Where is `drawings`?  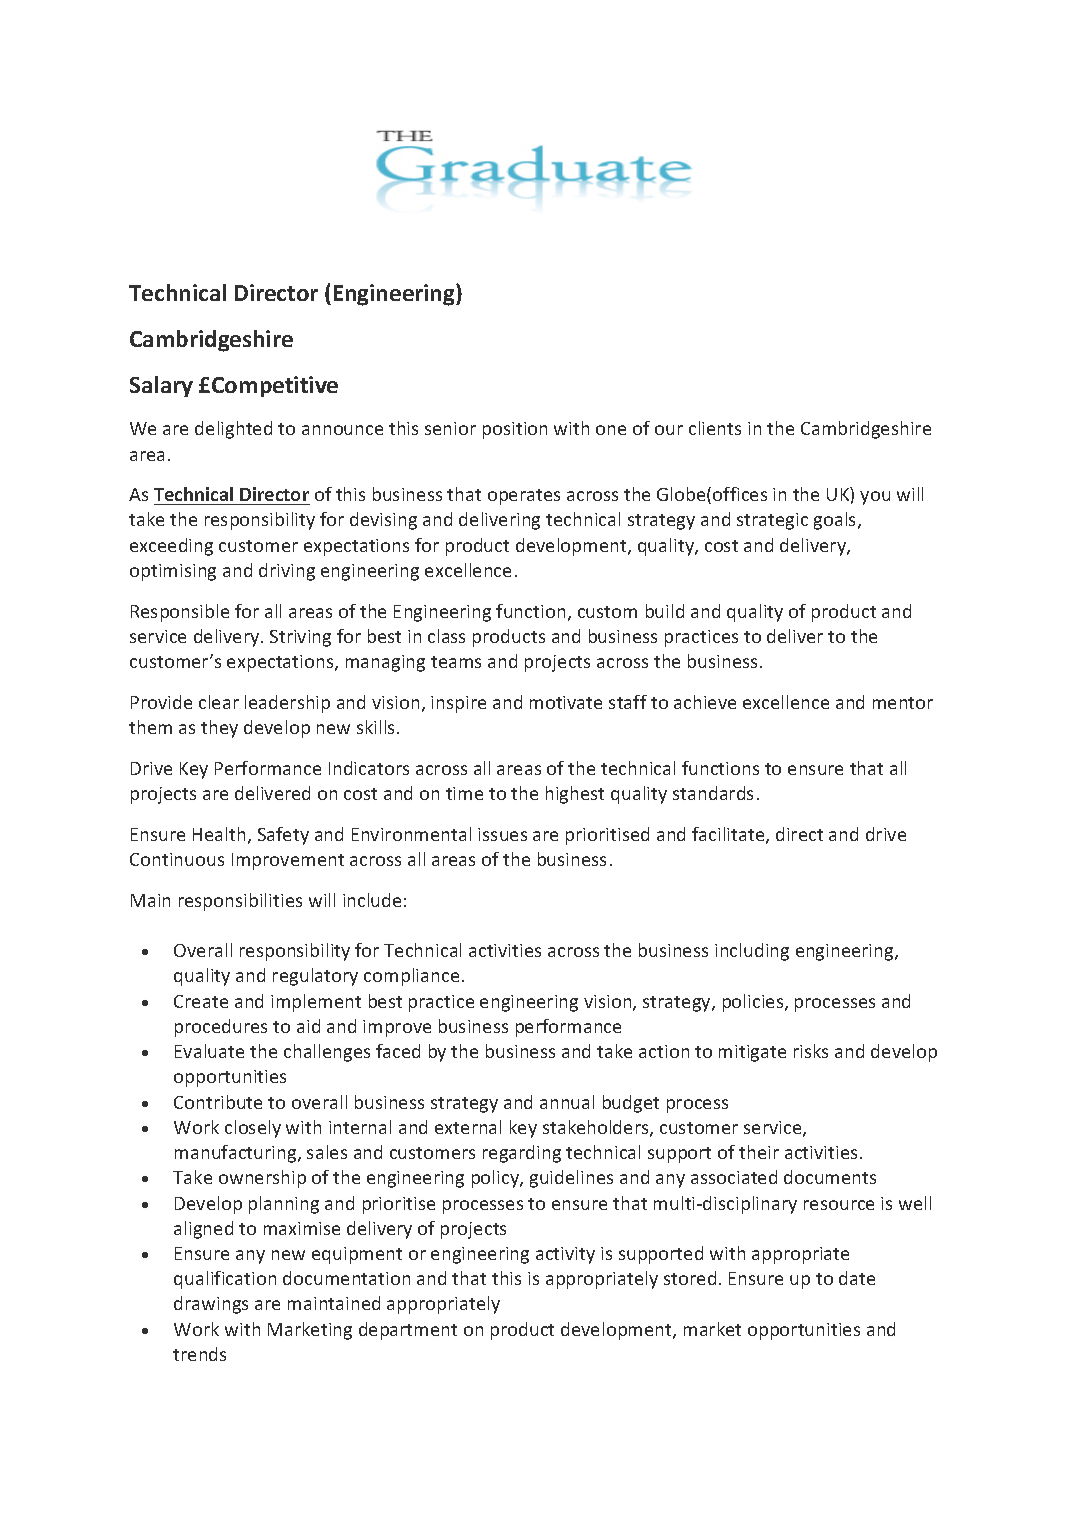 drawings is located at coordinates (211, 1305).
